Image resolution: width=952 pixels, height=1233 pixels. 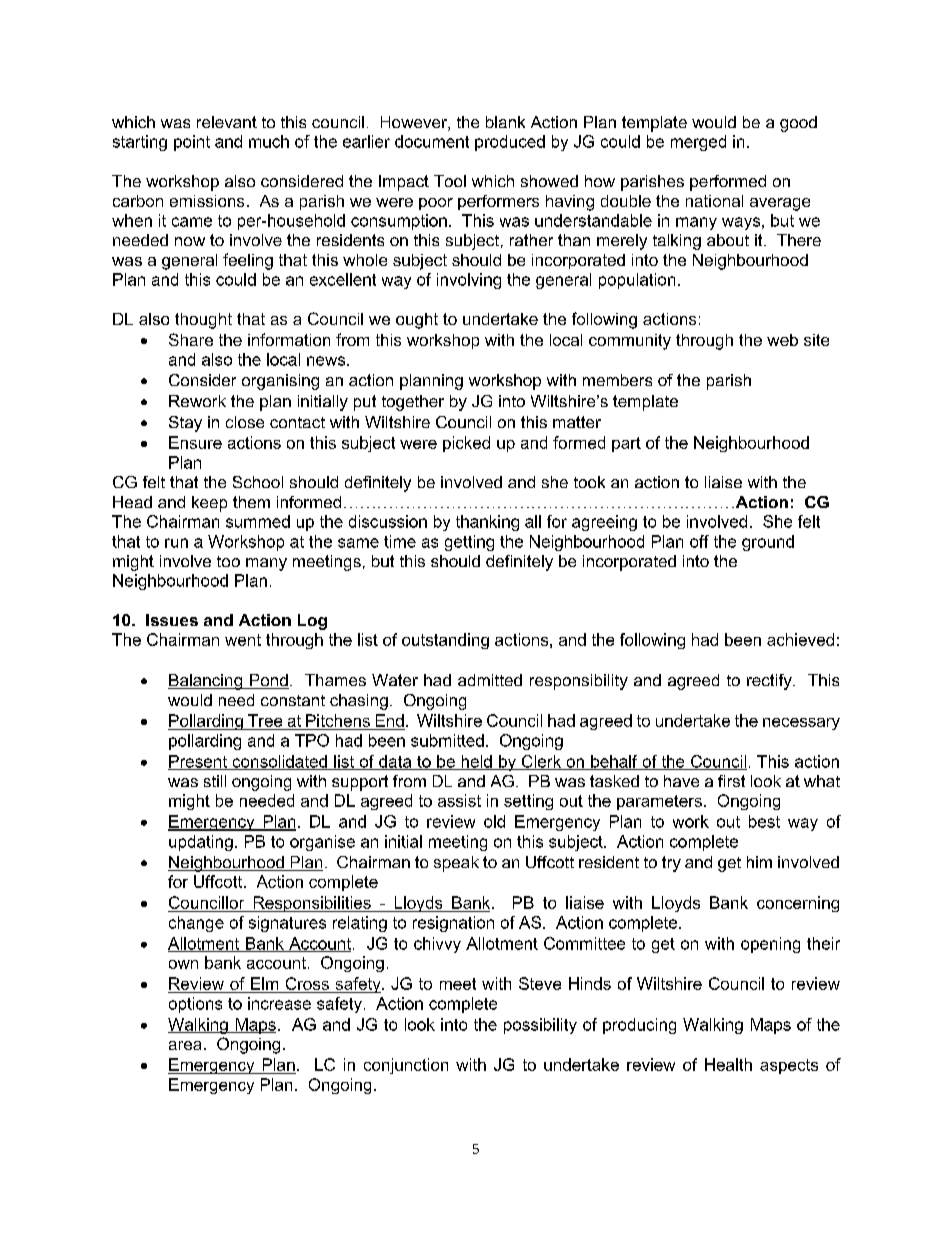 What do you see at coordinates (510, 143) in the screenshot?
I see `produced` at bounding box center [510, 143].
